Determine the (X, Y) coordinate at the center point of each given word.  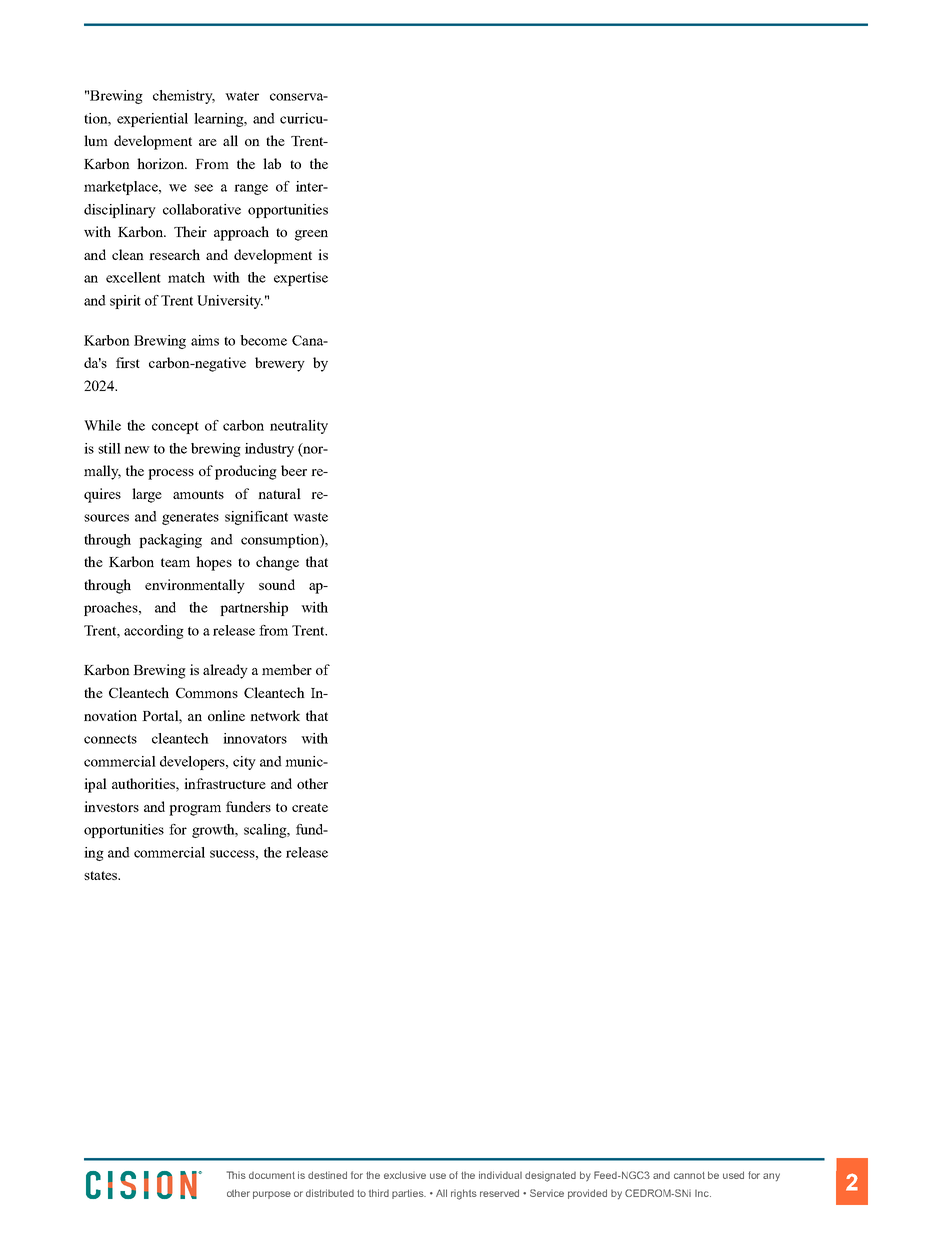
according (154, 632)
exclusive (405, 1175)
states (102, 875)
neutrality (299, 427)
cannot (689, 1175)
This (236, 1175)
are (208, 142)
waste (310, 517)
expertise (301, 279)
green (311, 235)
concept (175, 428)
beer (294, 470)
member (287, 669)
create (310, 807)
